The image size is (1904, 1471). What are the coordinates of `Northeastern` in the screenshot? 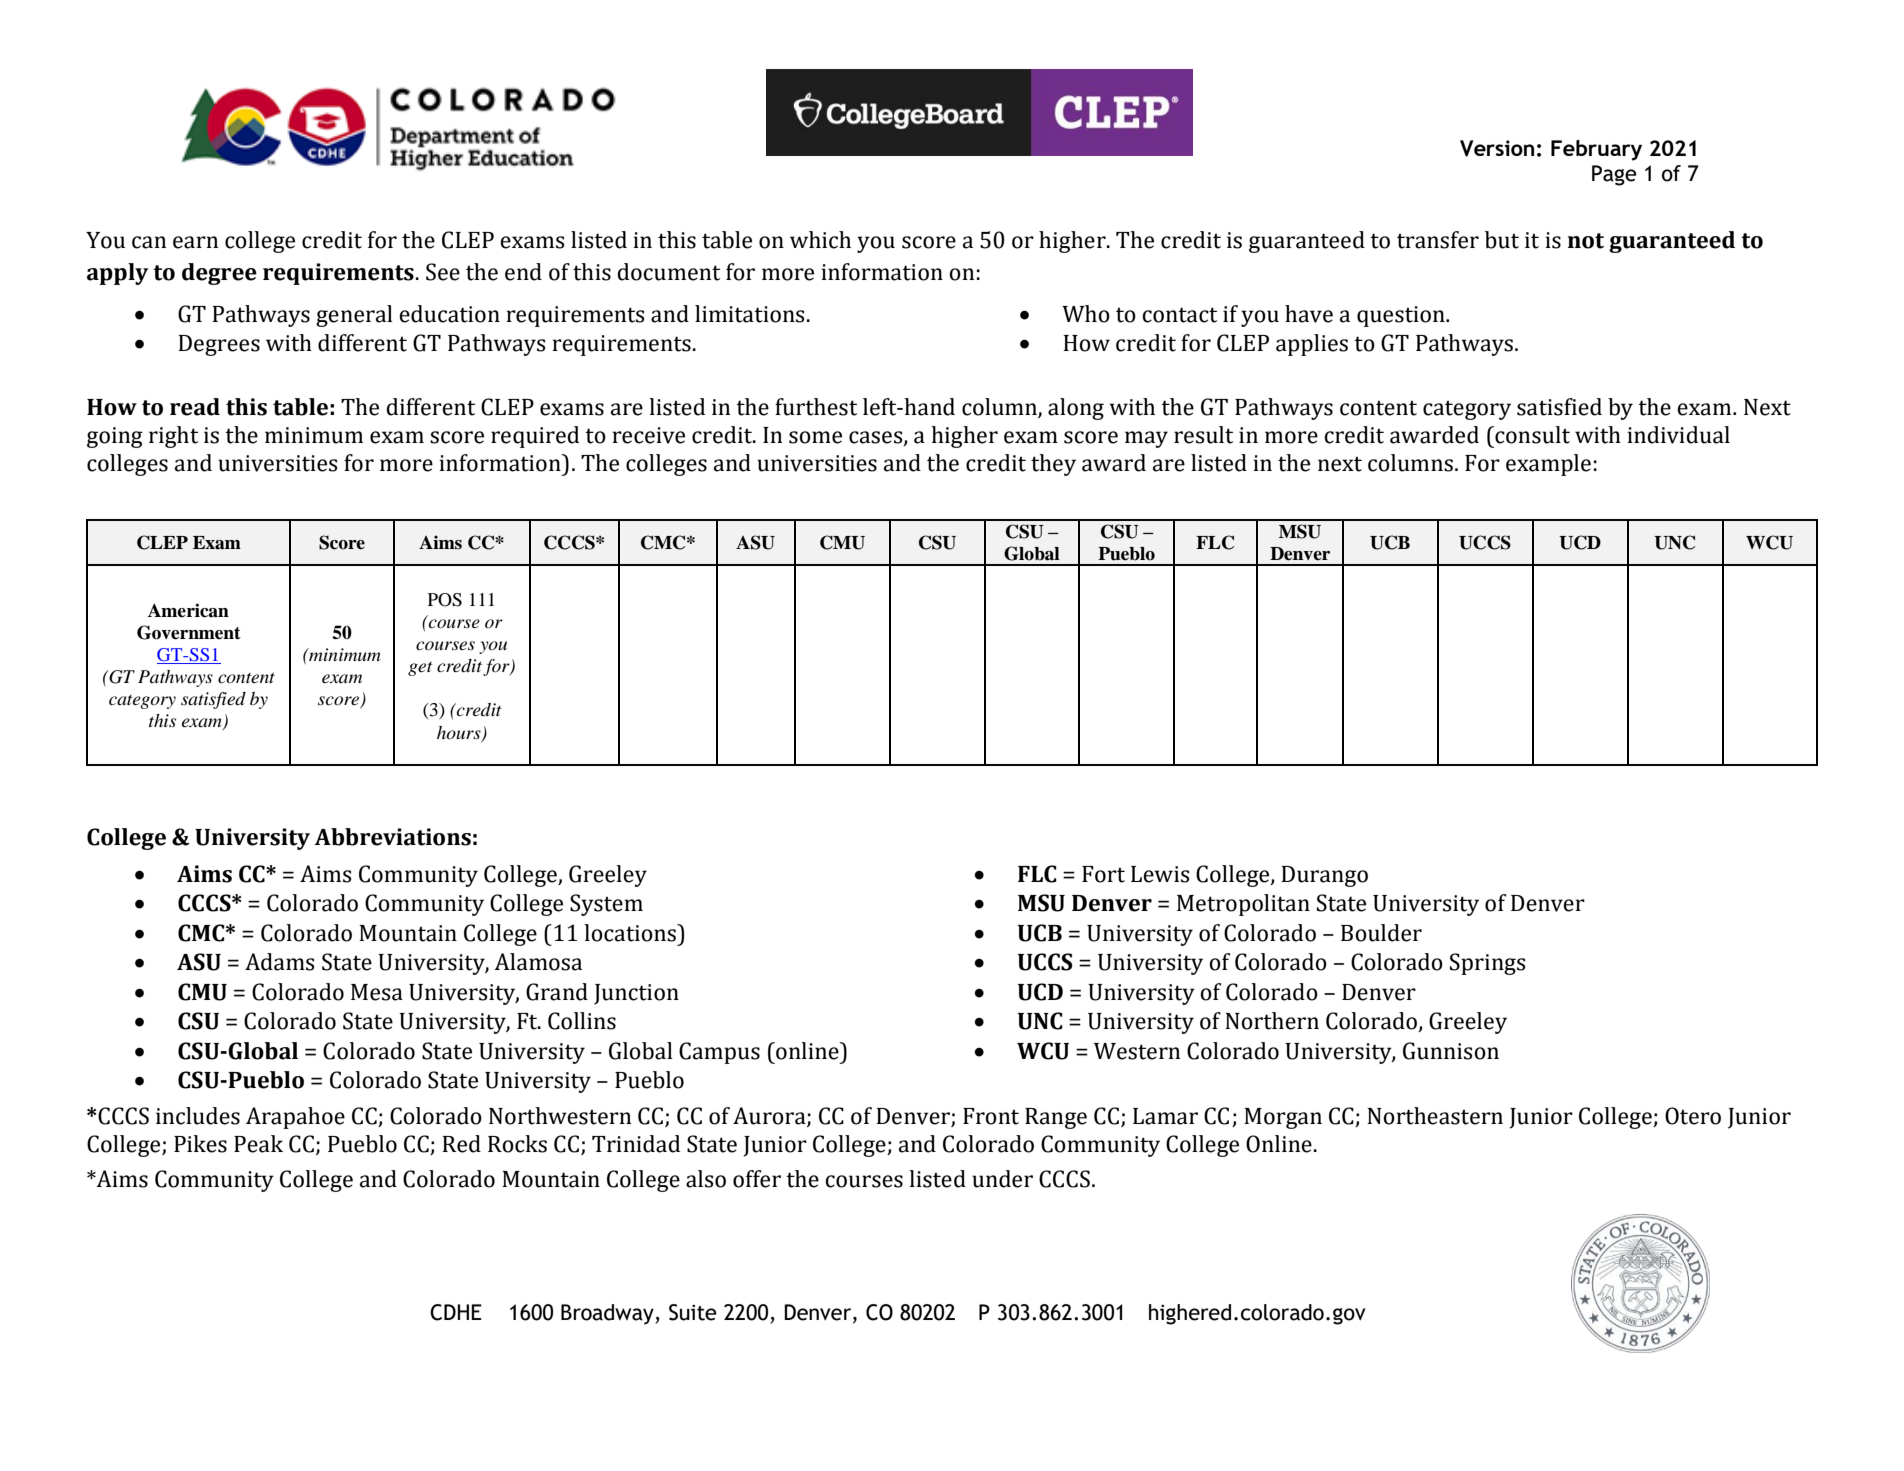 It's located at (1435, 1116).
